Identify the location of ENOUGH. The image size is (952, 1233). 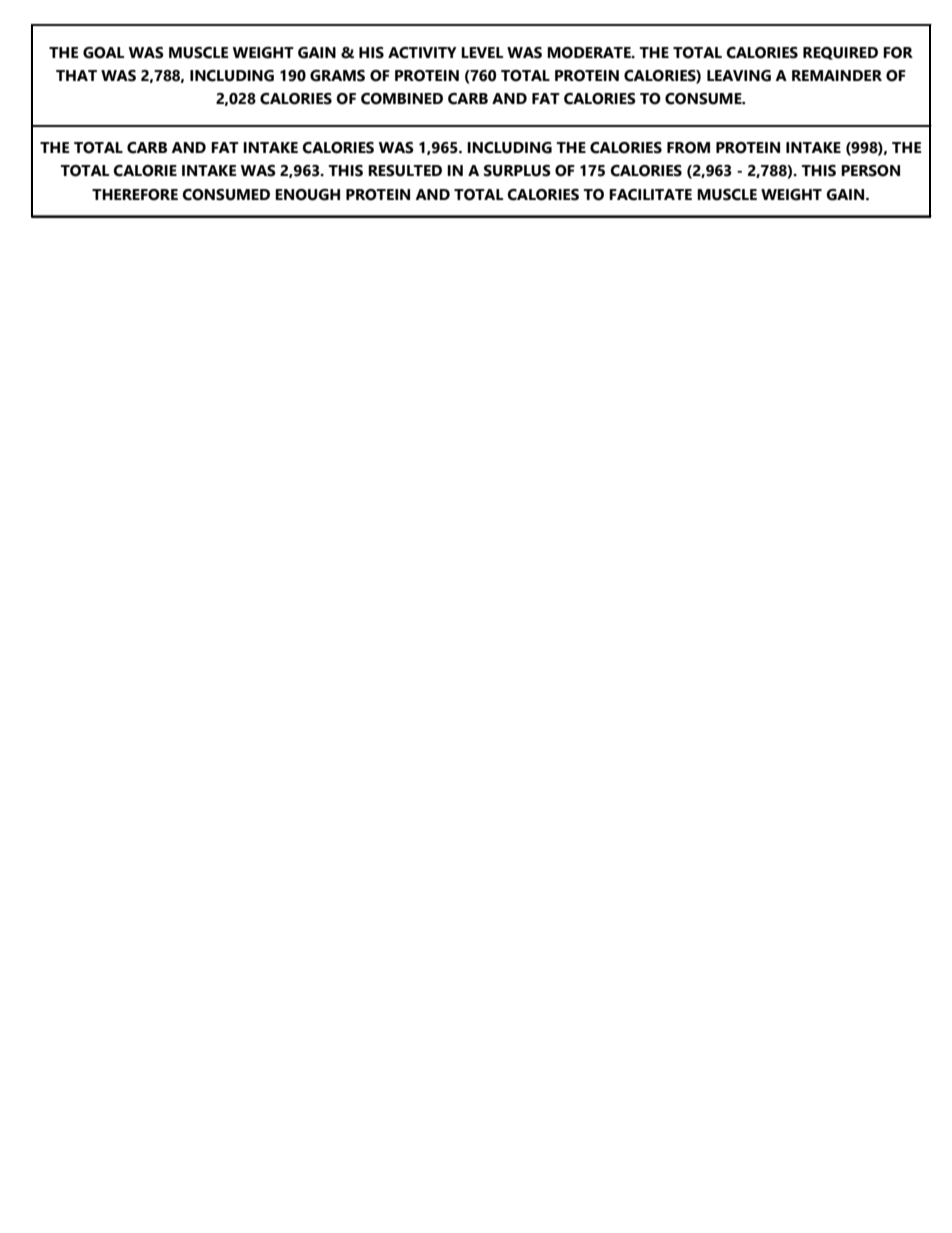
(307, 195).
